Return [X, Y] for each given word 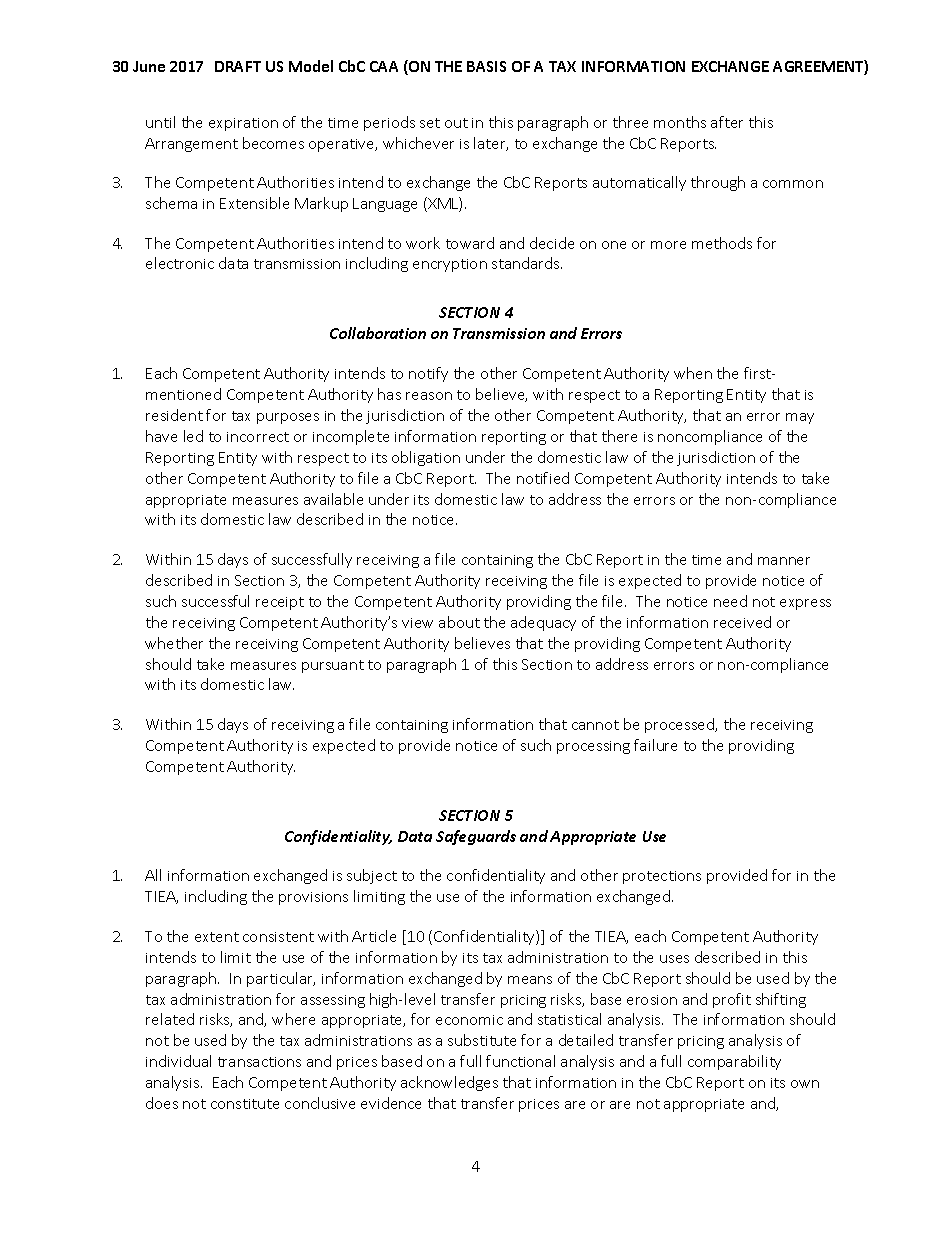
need [730, 601]
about [459, 622]
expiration [243, 124]
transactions [259, 1062]
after [727, 122]
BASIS [486, 66]
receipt [280, 603]
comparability [734, 1062]
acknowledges [449, 1083]
